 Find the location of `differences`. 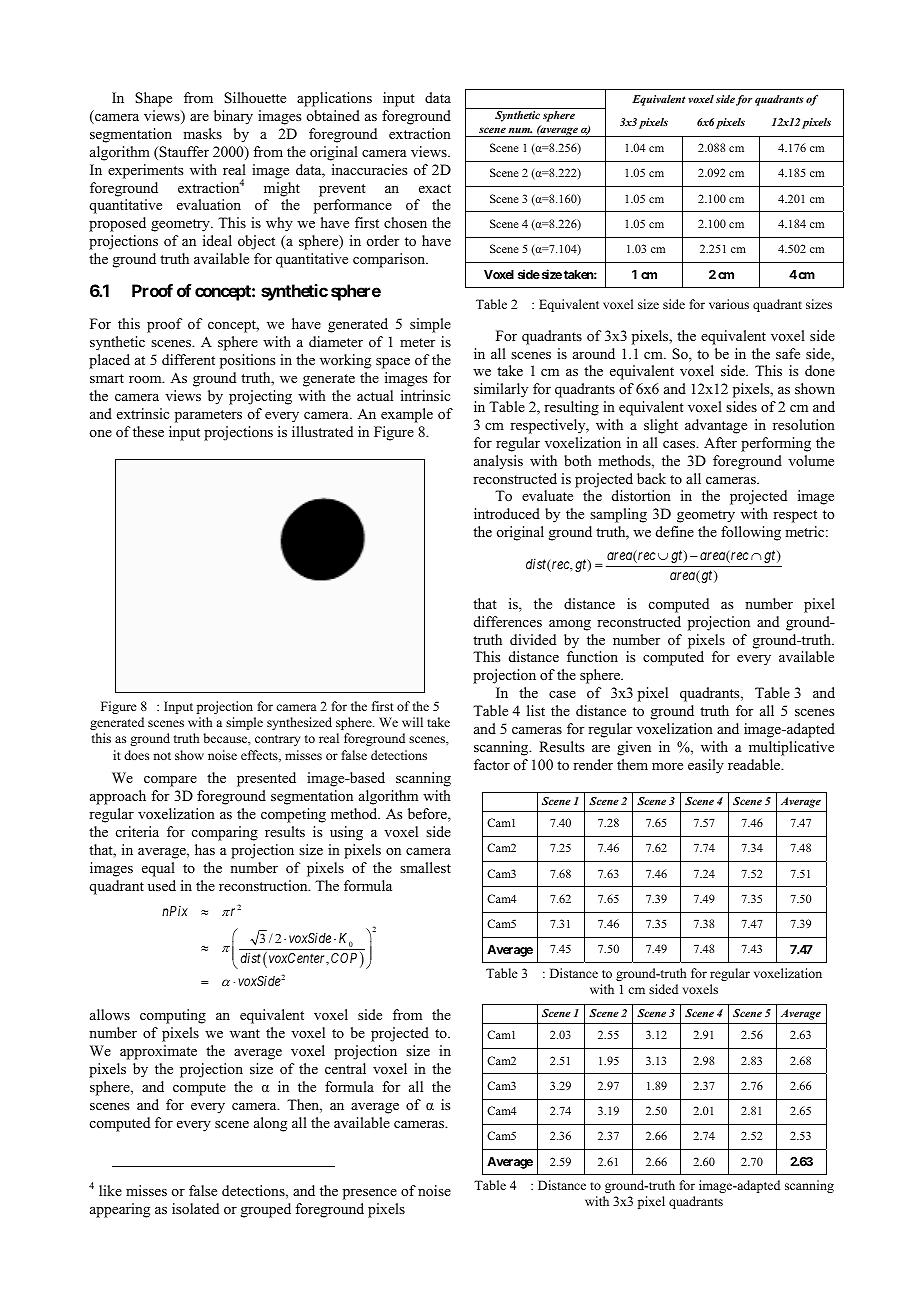

differences is located at coordinates (508, 621).
